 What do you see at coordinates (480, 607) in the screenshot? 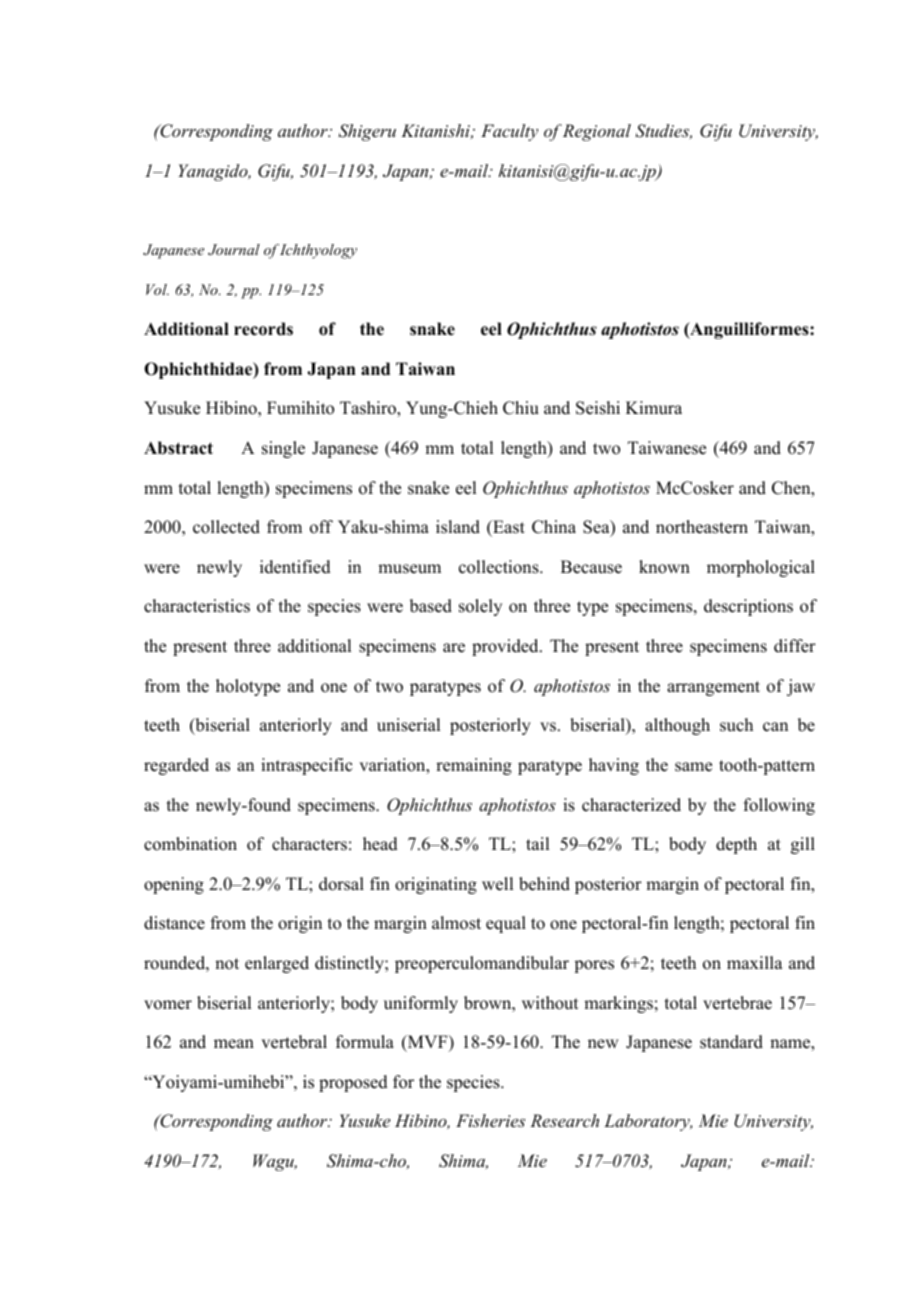
I see `solely` at bounding box center [480, 607].
